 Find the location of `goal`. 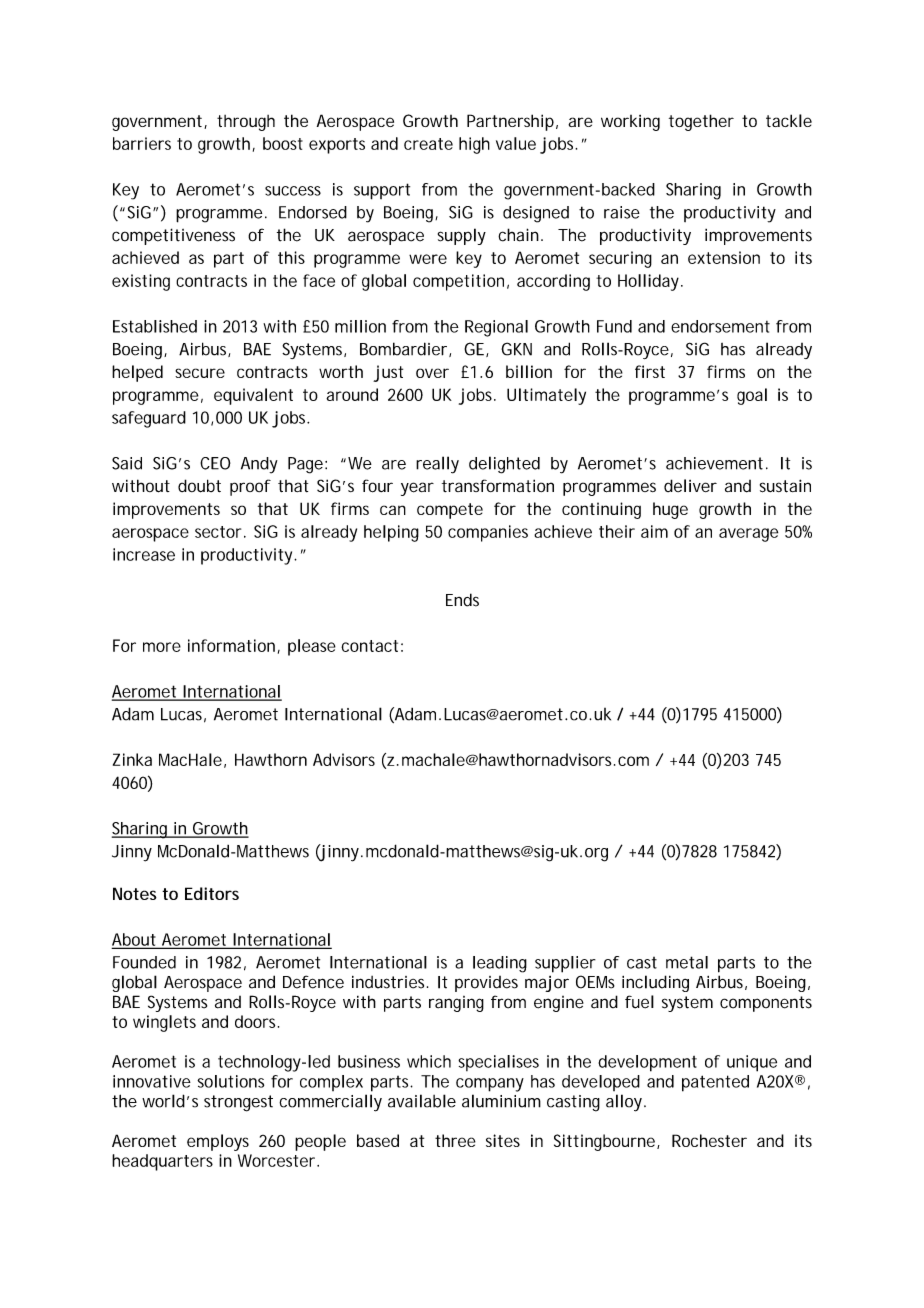

goal is located at coordinates (752, 396).
